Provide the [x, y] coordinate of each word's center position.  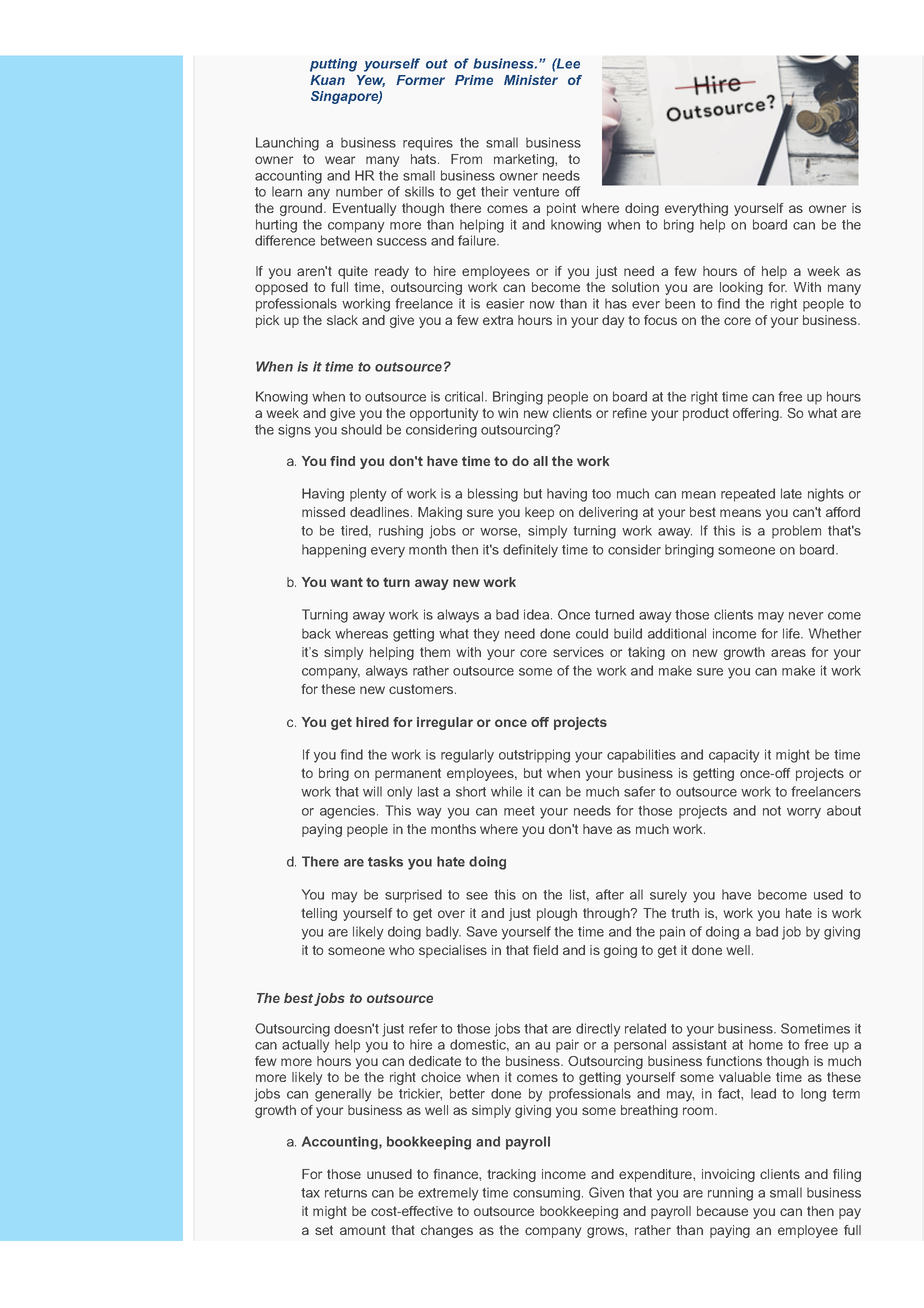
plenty [368, 495]
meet [519, 811]
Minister [531, 80]
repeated [748, 495]
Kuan [327, 80]
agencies [349, 812]
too [601, 494]
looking [741, 288]
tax [310, 1193]
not [772, 811]
